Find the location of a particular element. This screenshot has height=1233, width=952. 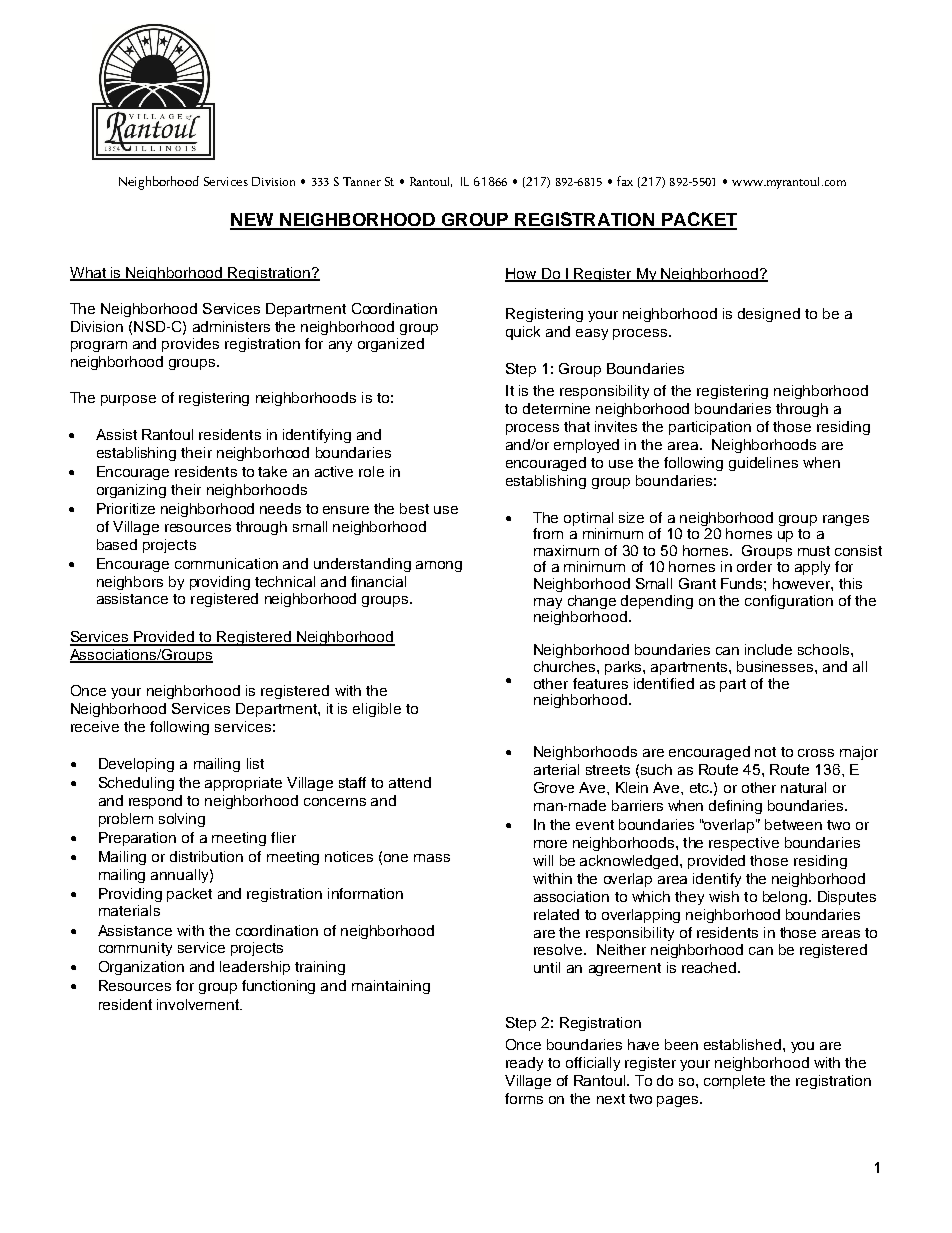

involvement is located at coordinates (199, 1004).
